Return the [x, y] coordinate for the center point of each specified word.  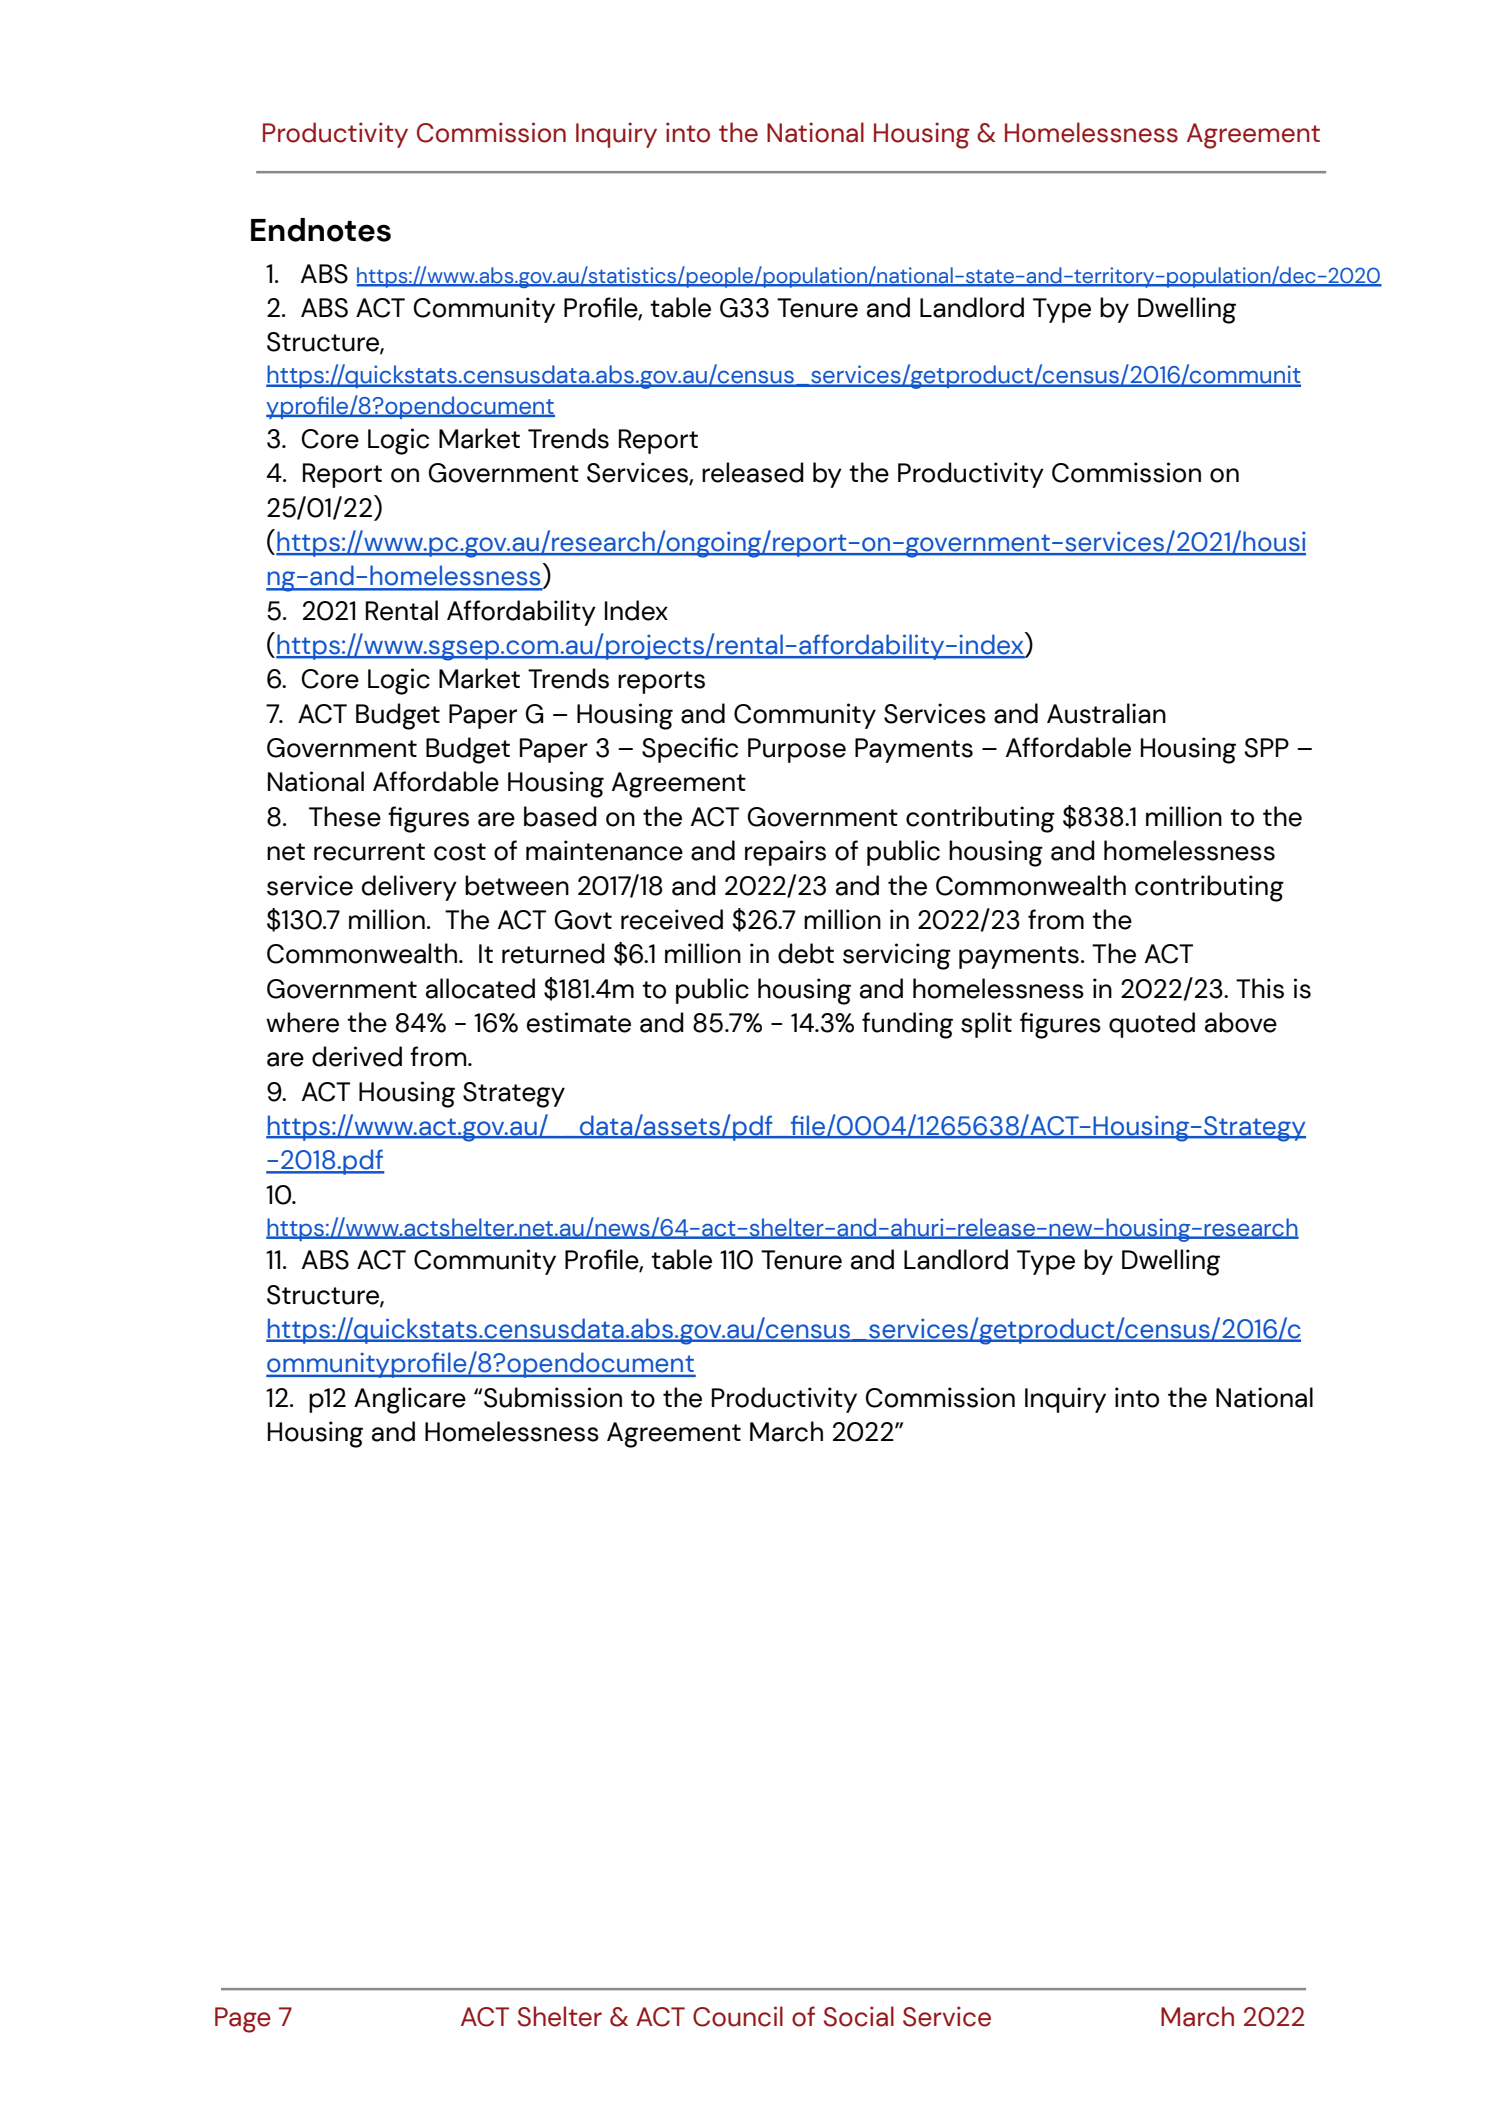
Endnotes [321, 230]
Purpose [797, 750]
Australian [1106, 713]
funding [907, 1025]
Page [243, 2020]
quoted [1152, 1025]
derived [357, 1056]
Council [738, 2016]
